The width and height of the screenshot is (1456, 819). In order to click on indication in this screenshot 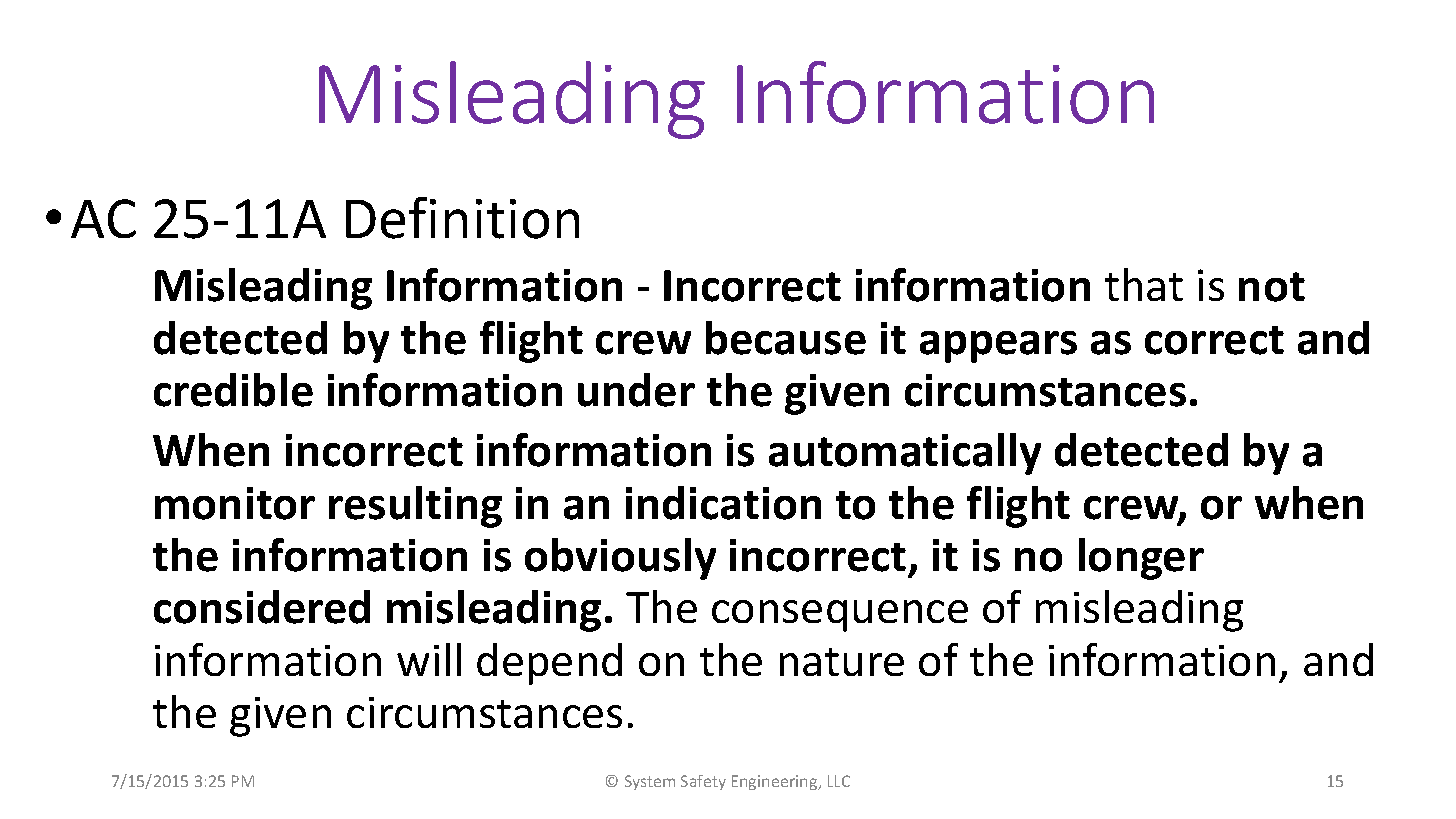, I will do `click(723, 503)`.
